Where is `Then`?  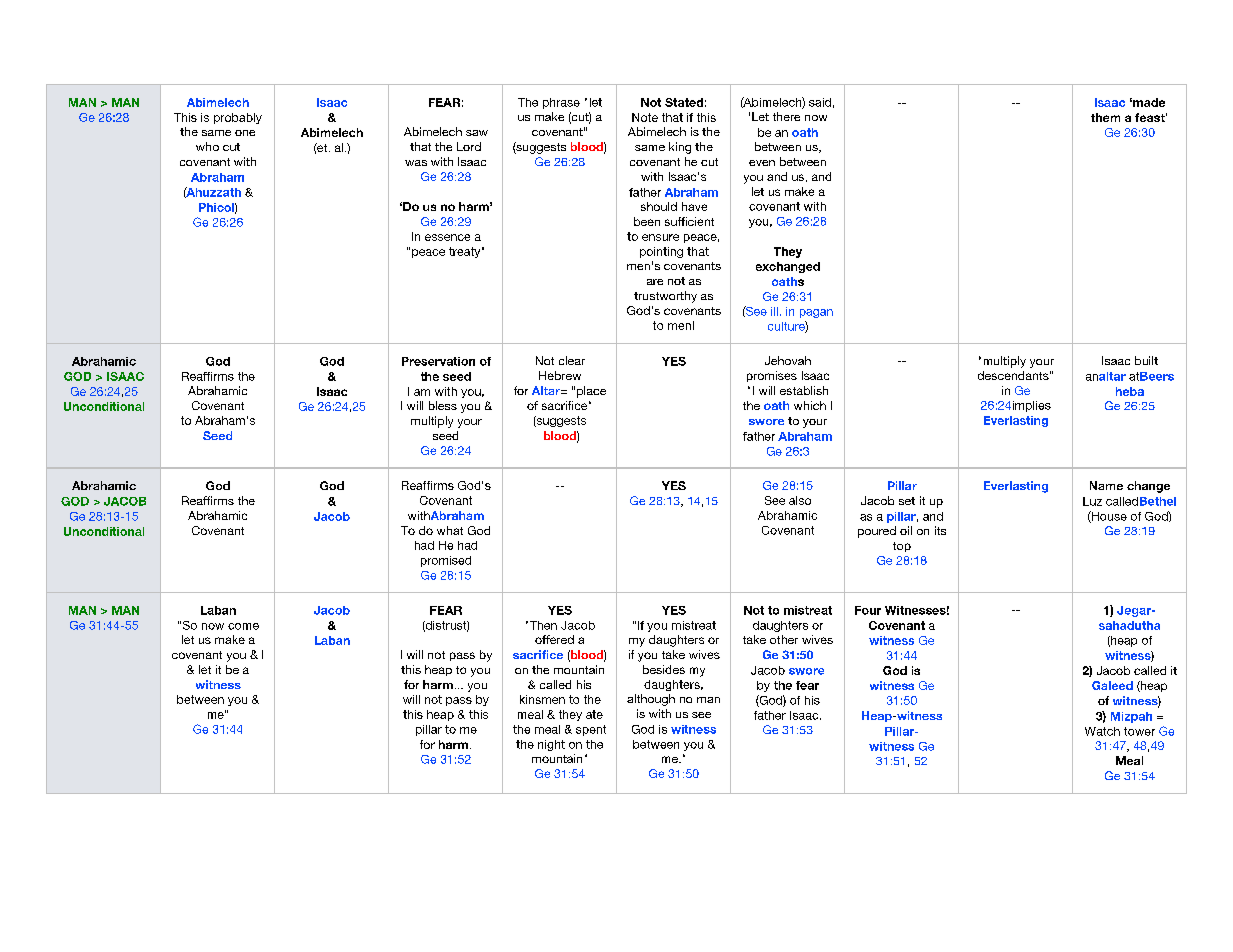 Then is located at coordinates (542, 625).
